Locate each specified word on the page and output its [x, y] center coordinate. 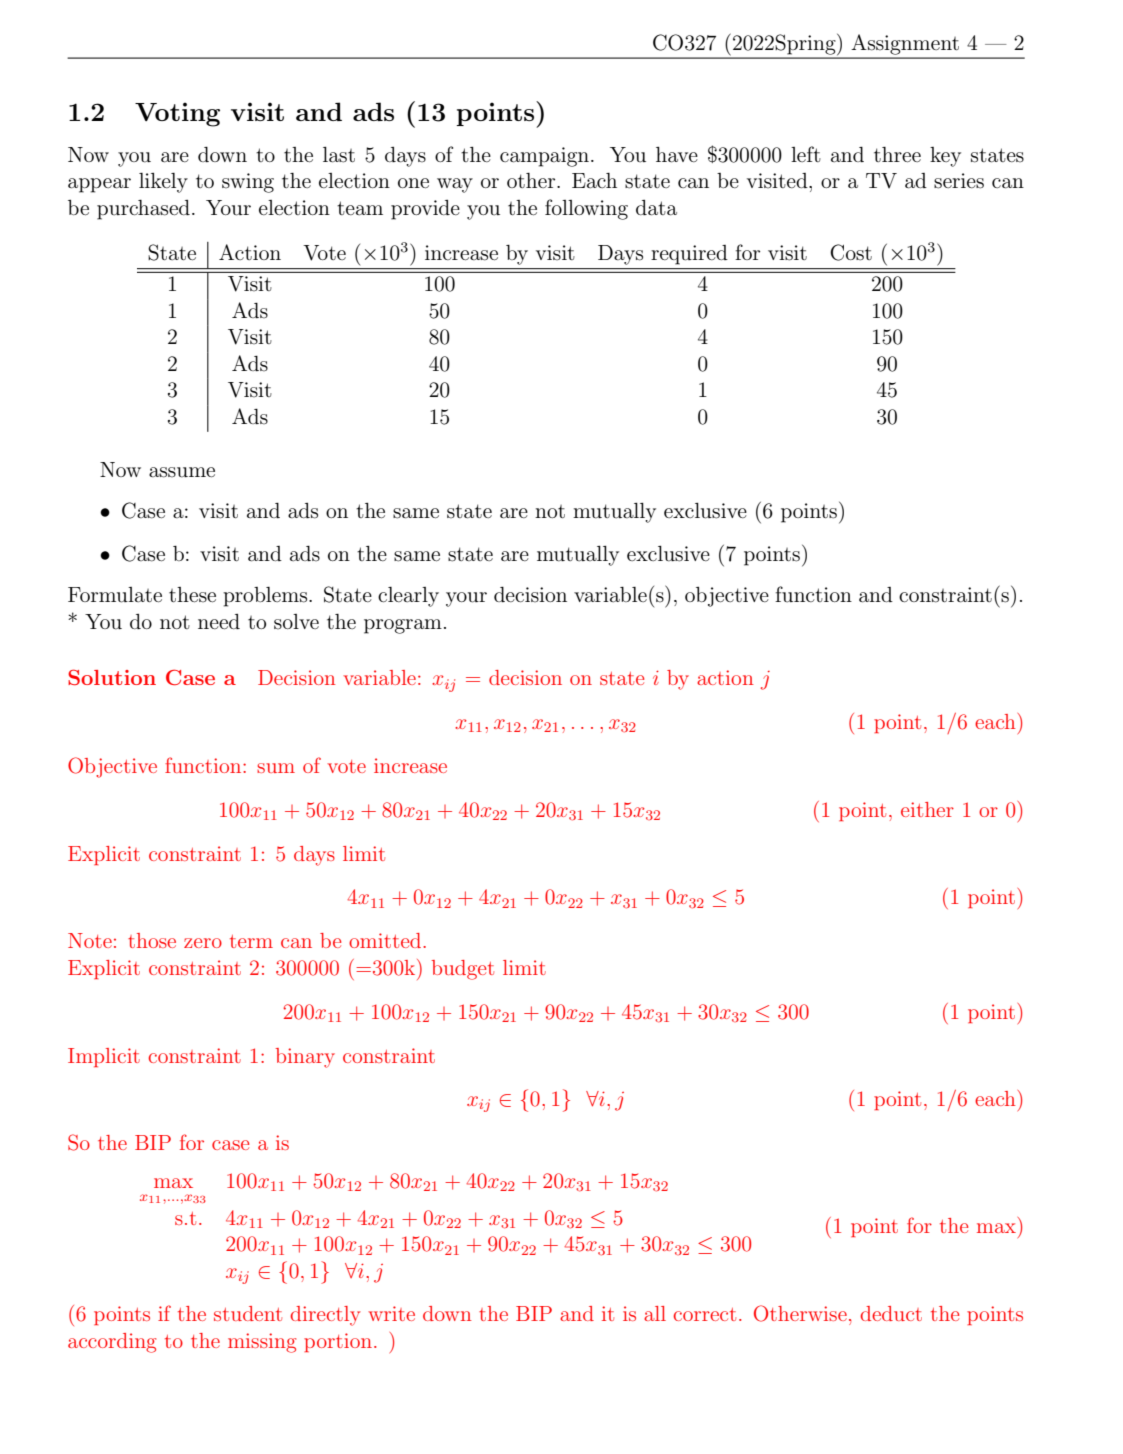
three [897, 155]
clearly [408, 597]
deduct [891, 1313]
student [248, 1313]
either [927, 809]
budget [462, 970]
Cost [851, 252]
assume [182, 472]
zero [203, 943]
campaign [544, 157]
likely [163, 183]
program [403, 626]
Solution [112, 677]
